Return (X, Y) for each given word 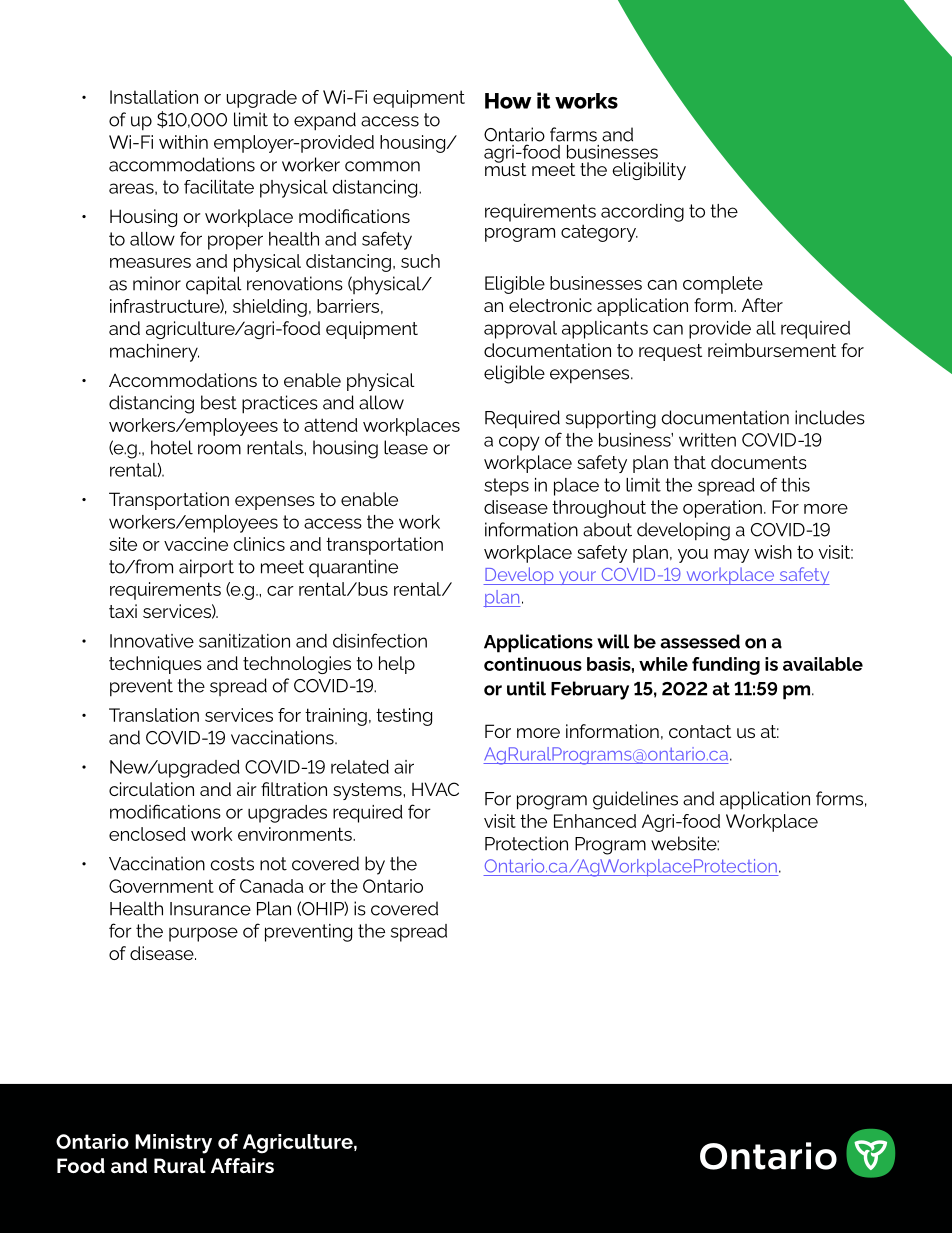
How (508, 101)
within (183, 142)
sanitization (244, 641)
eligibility (649, 171)
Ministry (173, 1144)
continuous (533, 664)
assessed (700, 641)
